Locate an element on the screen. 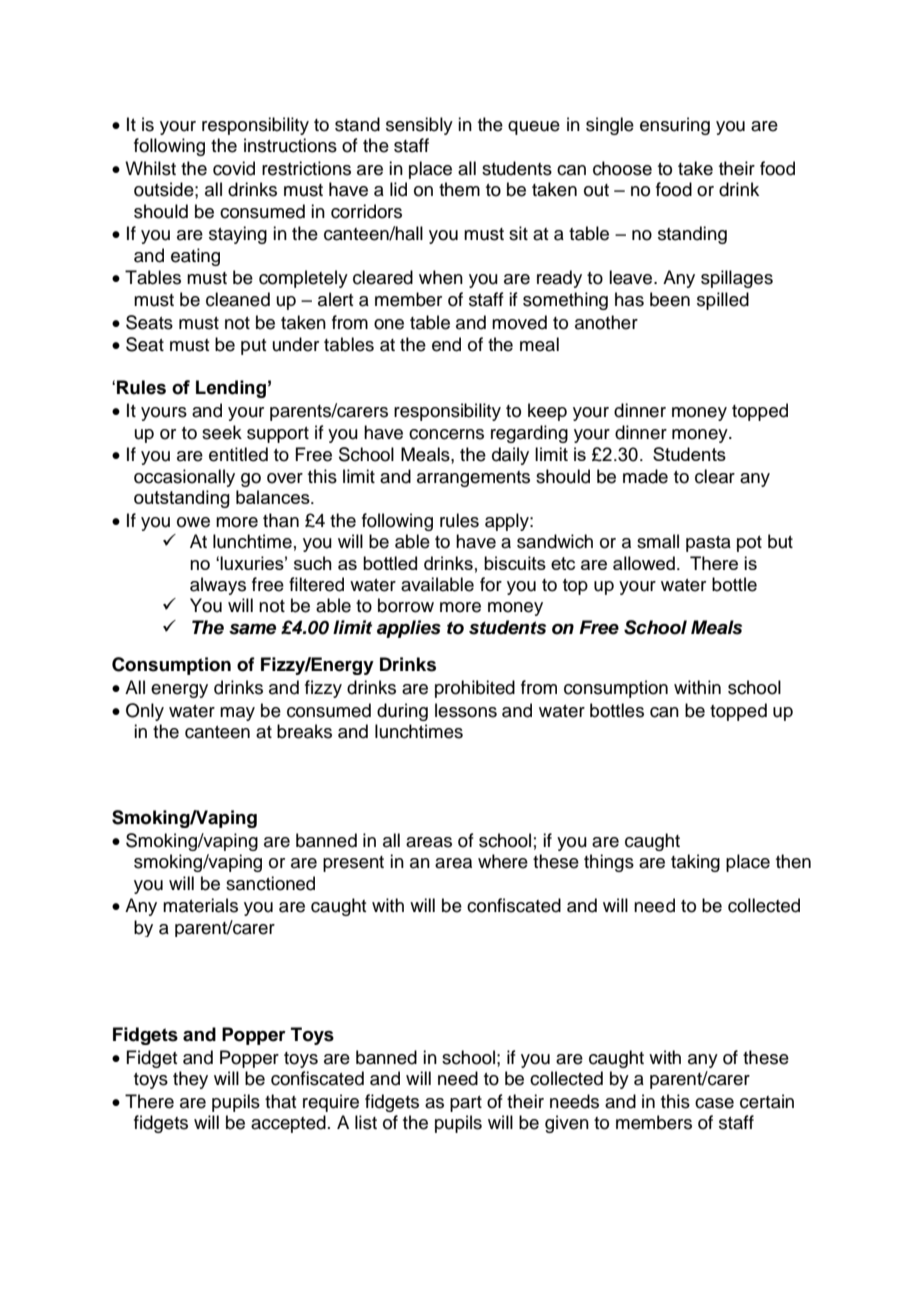  case is located at coordinates (714, 1103).
